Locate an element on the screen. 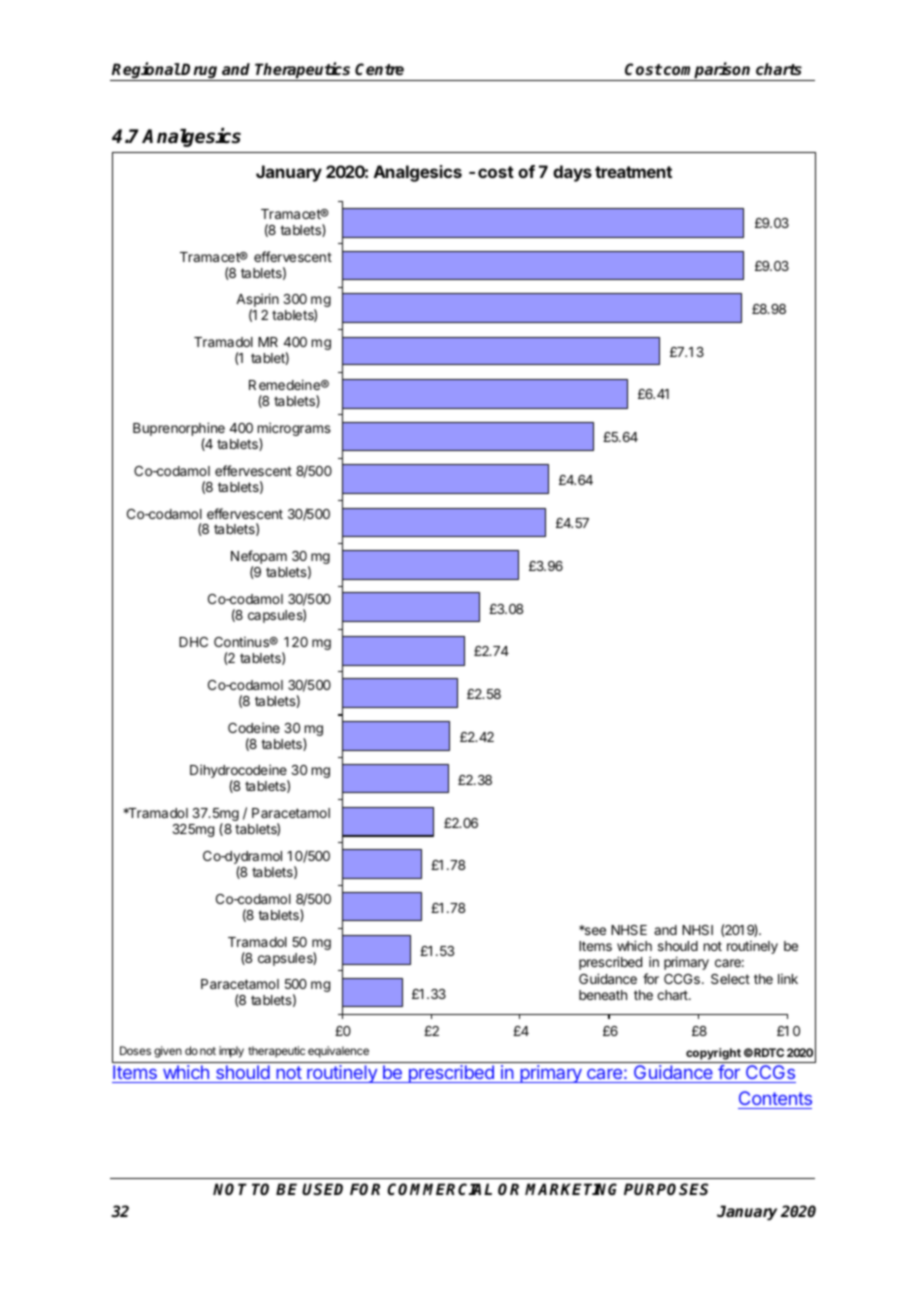 This screenshot has width=924, height=1308. micrograms is located at coordinates (294, 430).
